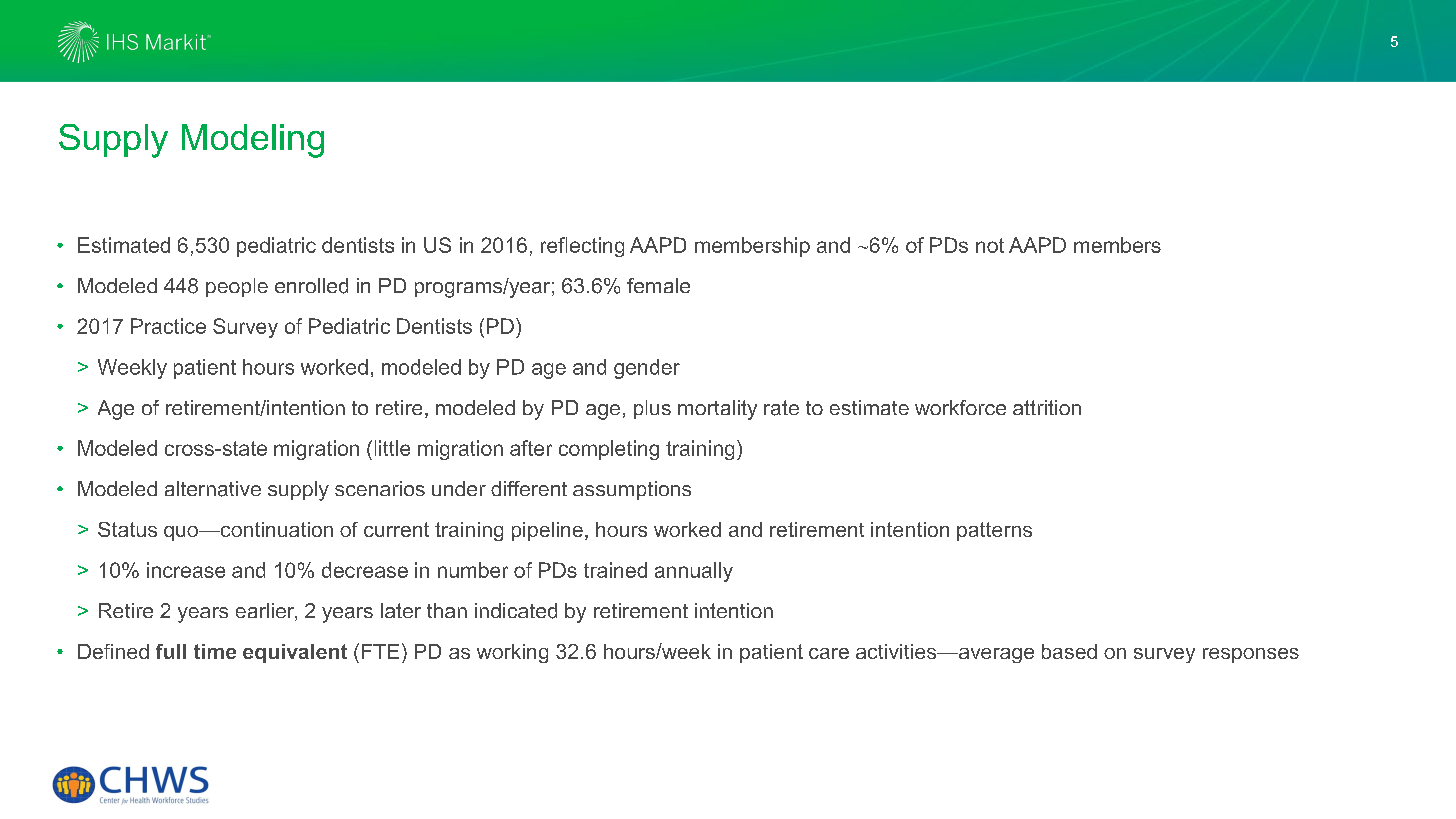 The image size is (1456, 819). I want to click on female, so click(658, 285).
